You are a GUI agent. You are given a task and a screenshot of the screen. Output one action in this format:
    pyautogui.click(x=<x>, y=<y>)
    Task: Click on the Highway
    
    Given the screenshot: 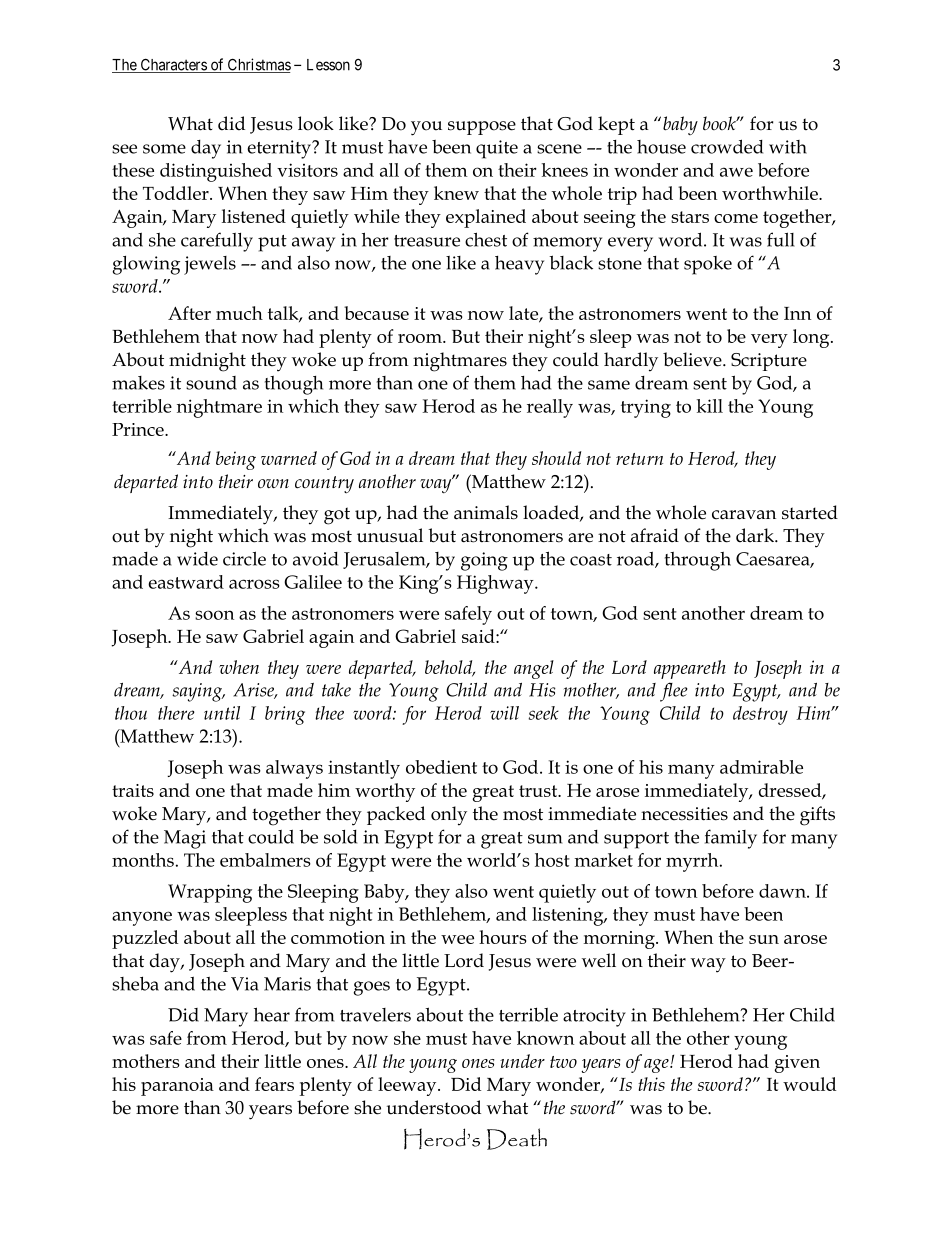 What is the action you would take?
    pyautogui.click(x=496, y=584)
